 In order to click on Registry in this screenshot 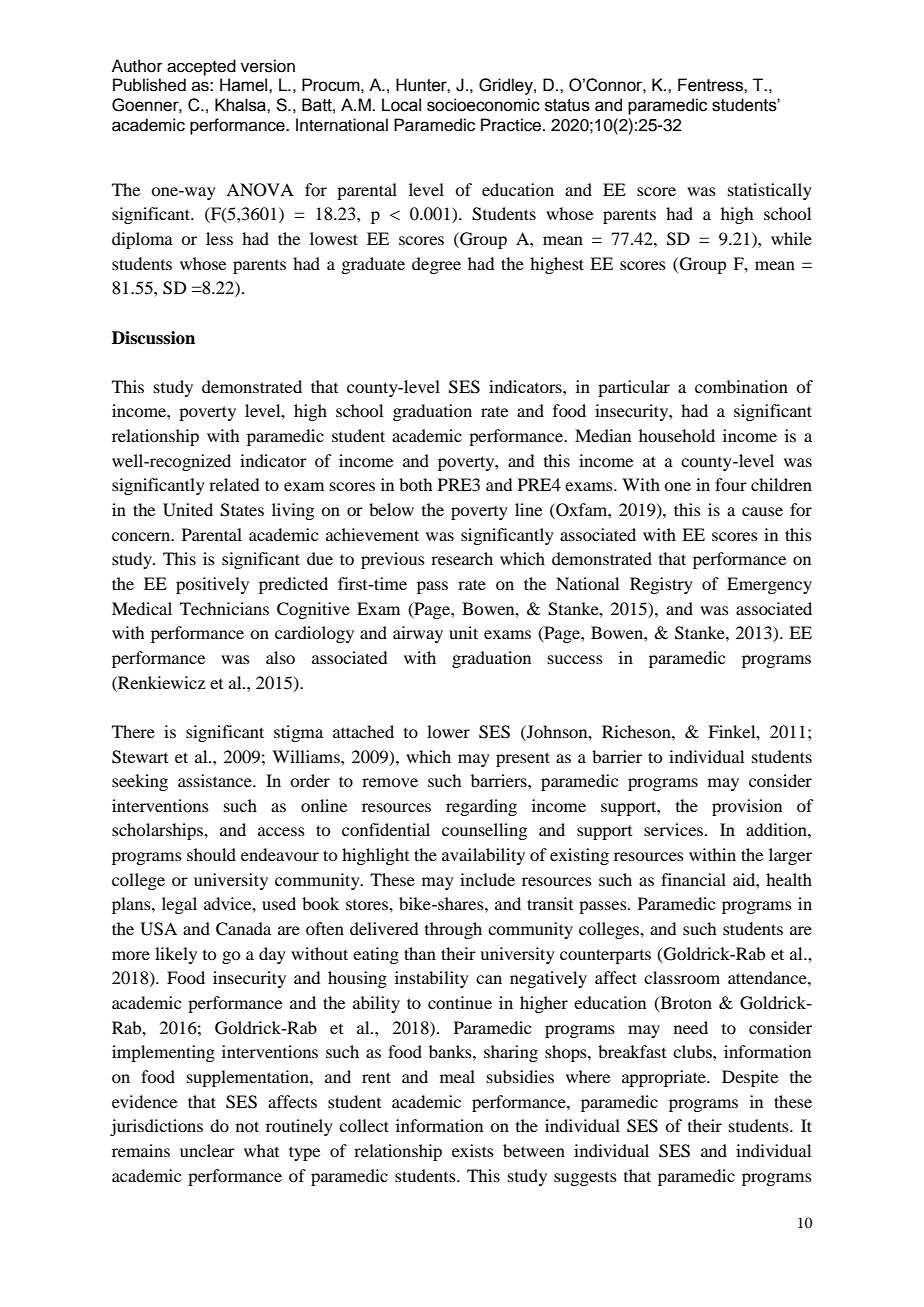, I will do `click(661, 585)`.
